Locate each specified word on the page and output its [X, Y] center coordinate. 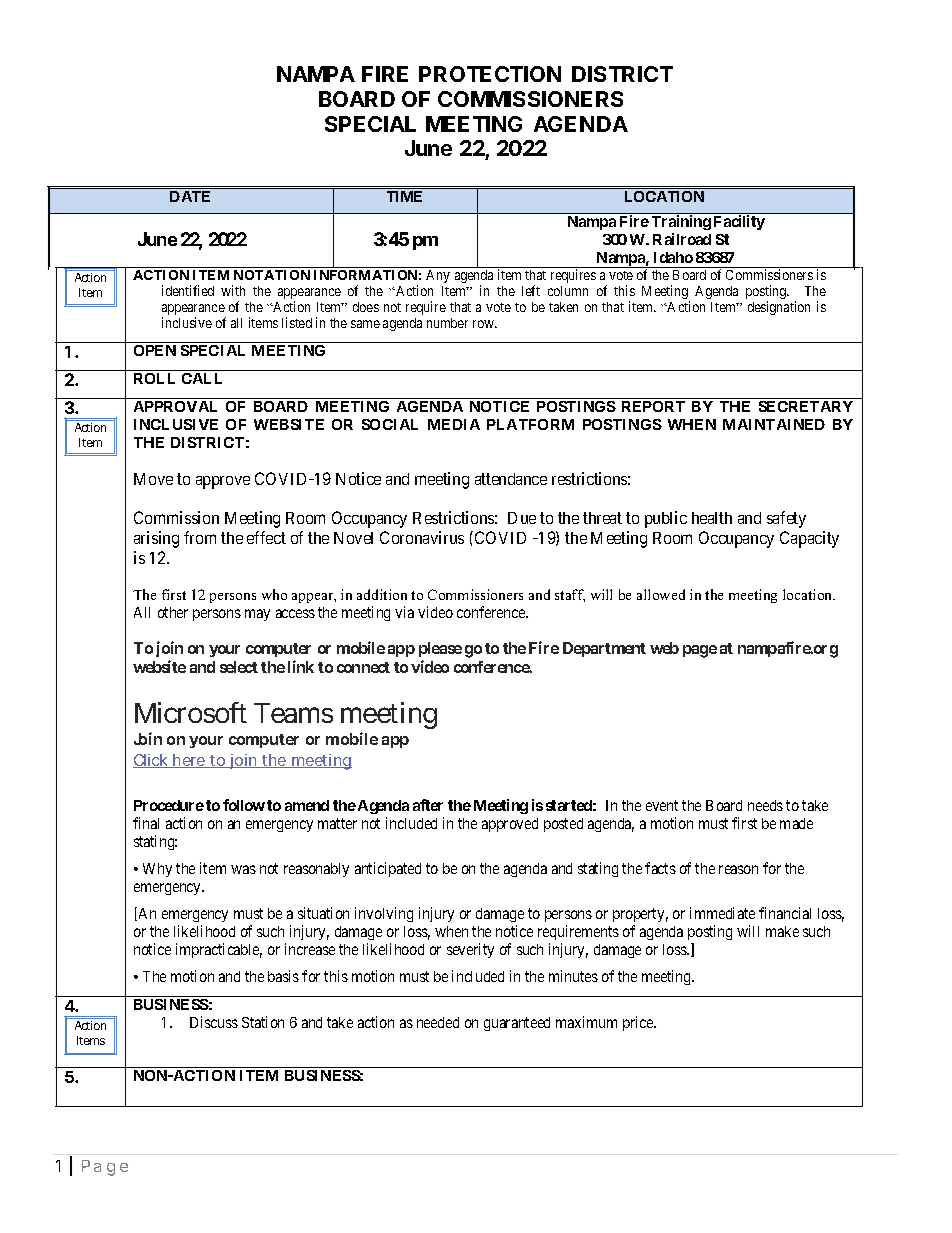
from [200, 537]
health [712, 518]
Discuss [214, 1022]
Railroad [682, 239]
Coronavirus [422, 537]
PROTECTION [490, 74]
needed [438, 1022]
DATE [190, 196]
